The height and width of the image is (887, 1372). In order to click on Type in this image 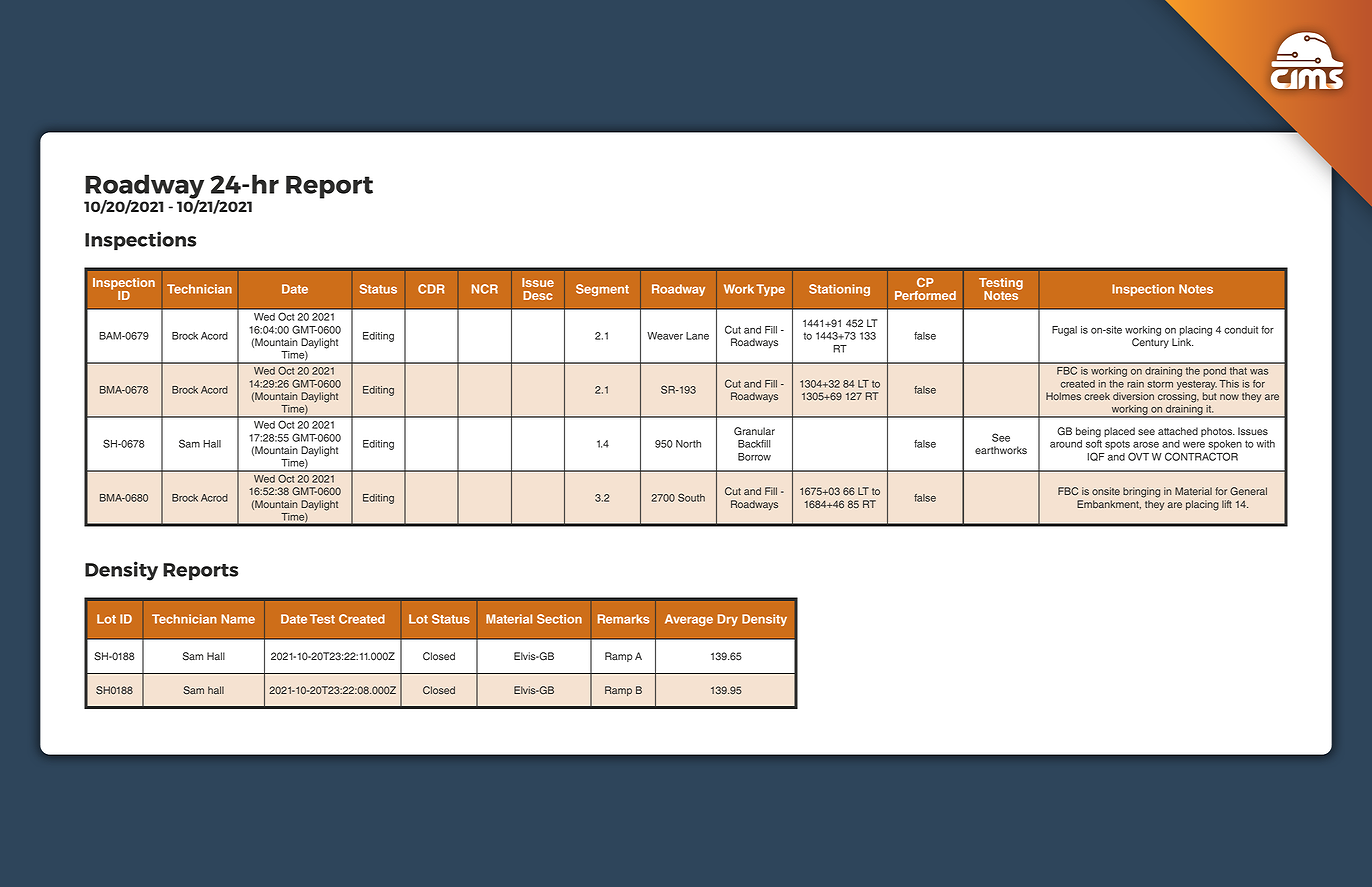, I will do `click(770, 290)`.
